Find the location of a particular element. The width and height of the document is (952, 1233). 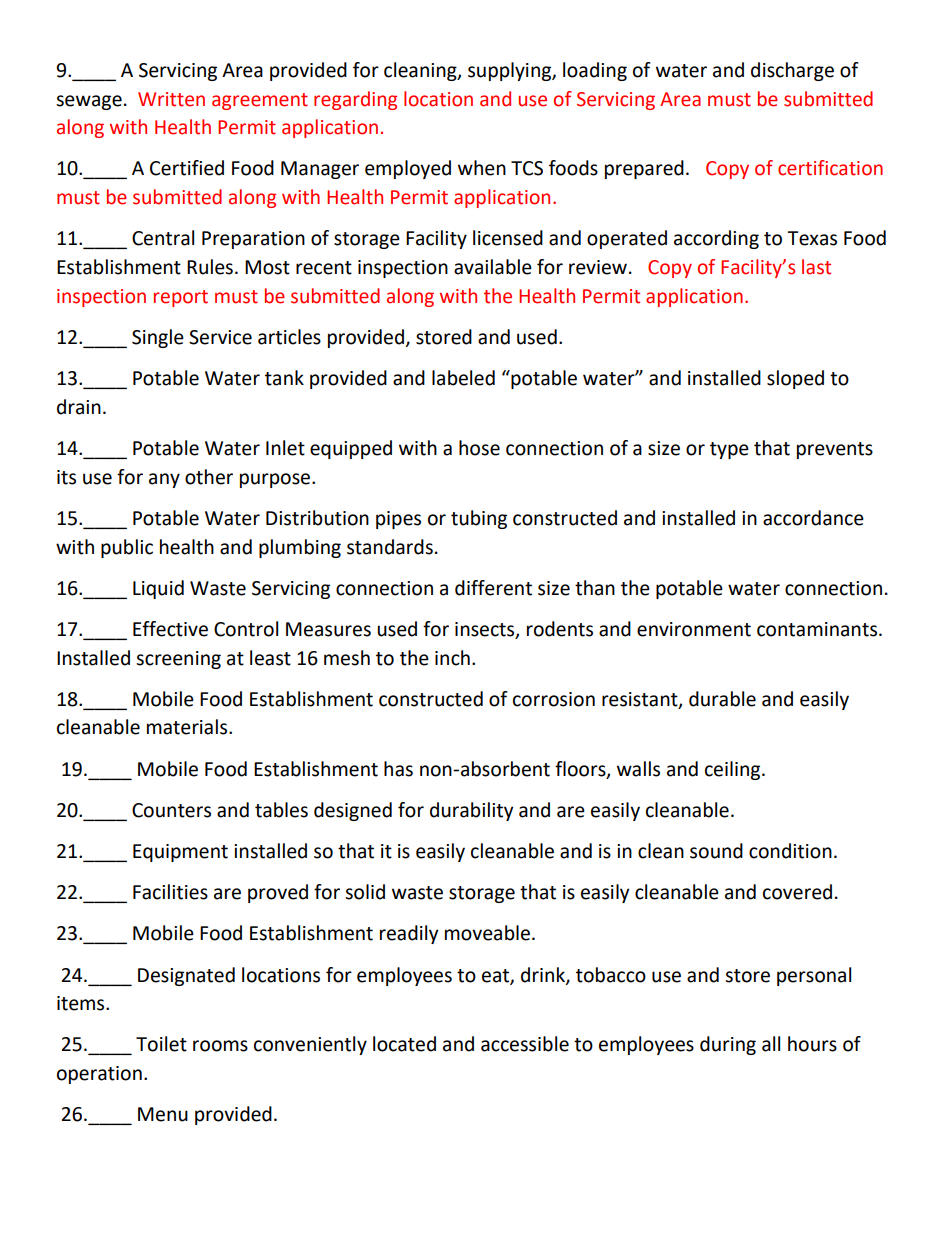

different is located at coordinates (493, 588).
